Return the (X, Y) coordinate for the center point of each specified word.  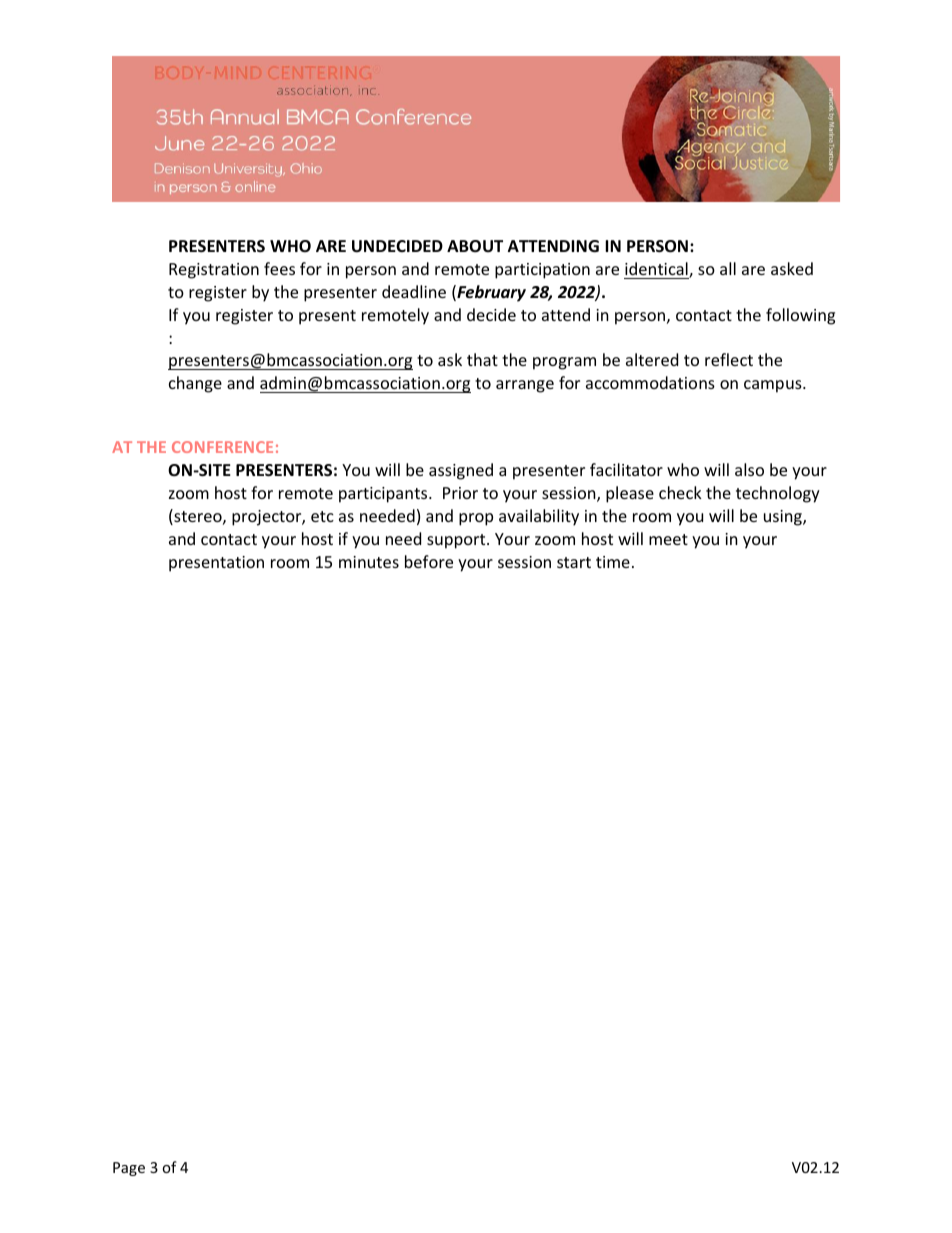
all (728, 268)
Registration (214, 271)
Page (129, 1169)
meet (668, 539)
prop (476, 519)
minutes (369, 562)
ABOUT (475, 246)
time (613, 562)
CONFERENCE (222, 447)
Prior (460, 493)
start (574, 562)
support (457, 541)
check (680, 492)
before (429, 561)
